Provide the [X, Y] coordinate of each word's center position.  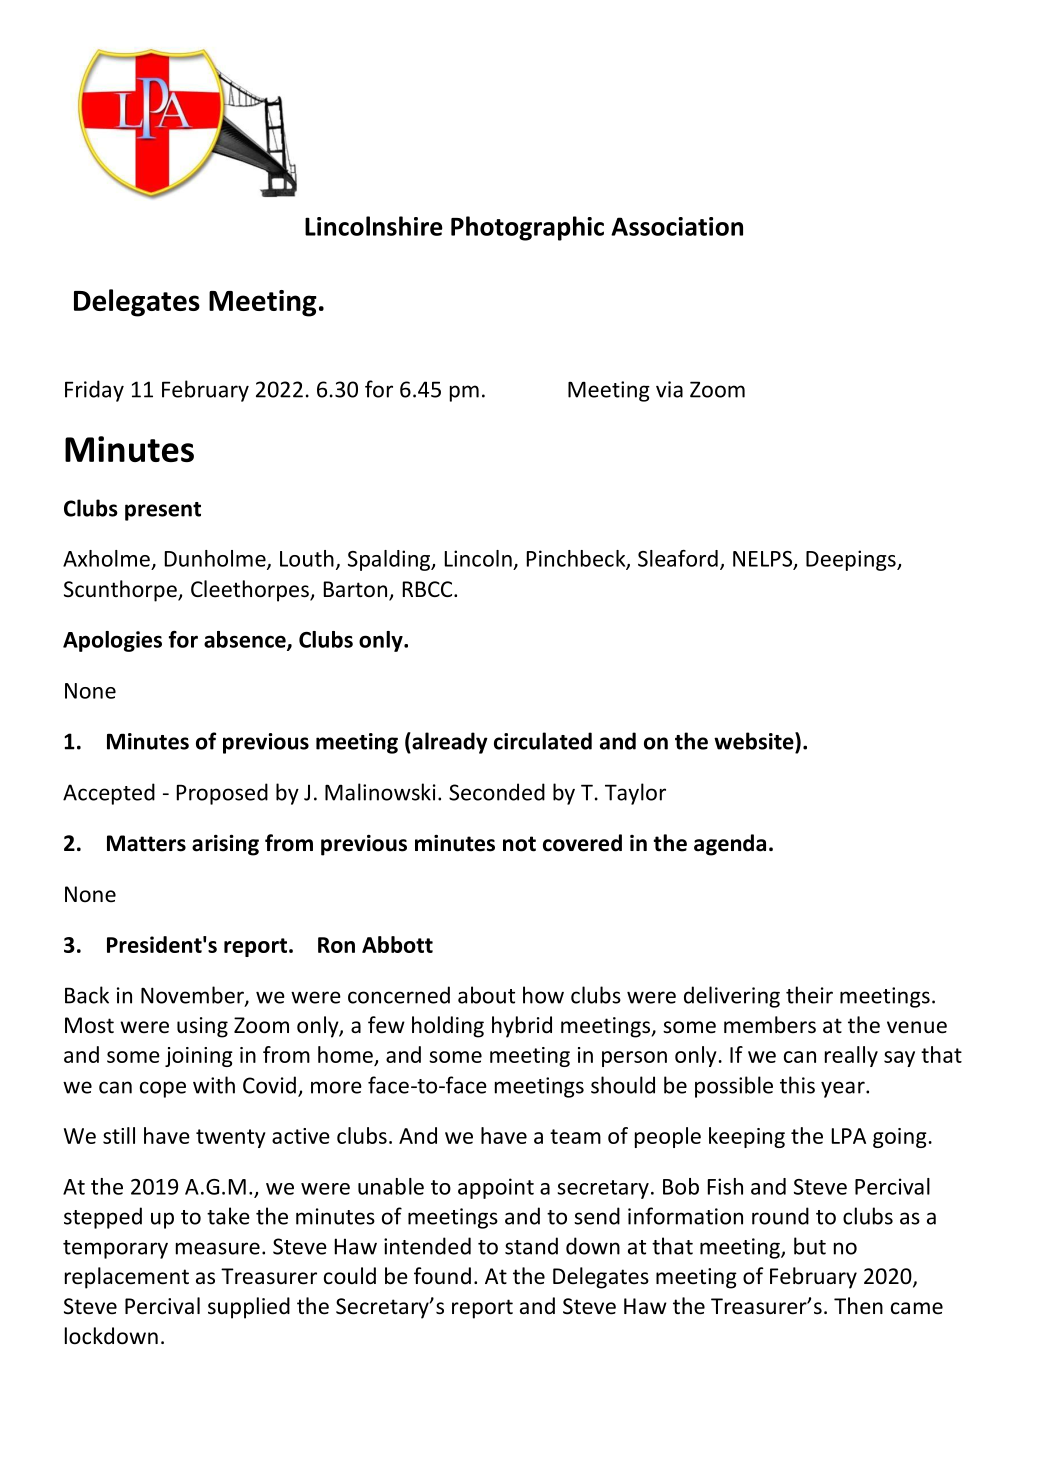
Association [677, 226]
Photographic [527, 228]
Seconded [497, 792]
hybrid [522, 1027]
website [755, 741]
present [163, 511]
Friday [94, 391]
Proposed [222, 794]
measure [218, 1248]
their [809, 995]
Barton [355, 589]
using [202, 1027]
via [669, 389]
